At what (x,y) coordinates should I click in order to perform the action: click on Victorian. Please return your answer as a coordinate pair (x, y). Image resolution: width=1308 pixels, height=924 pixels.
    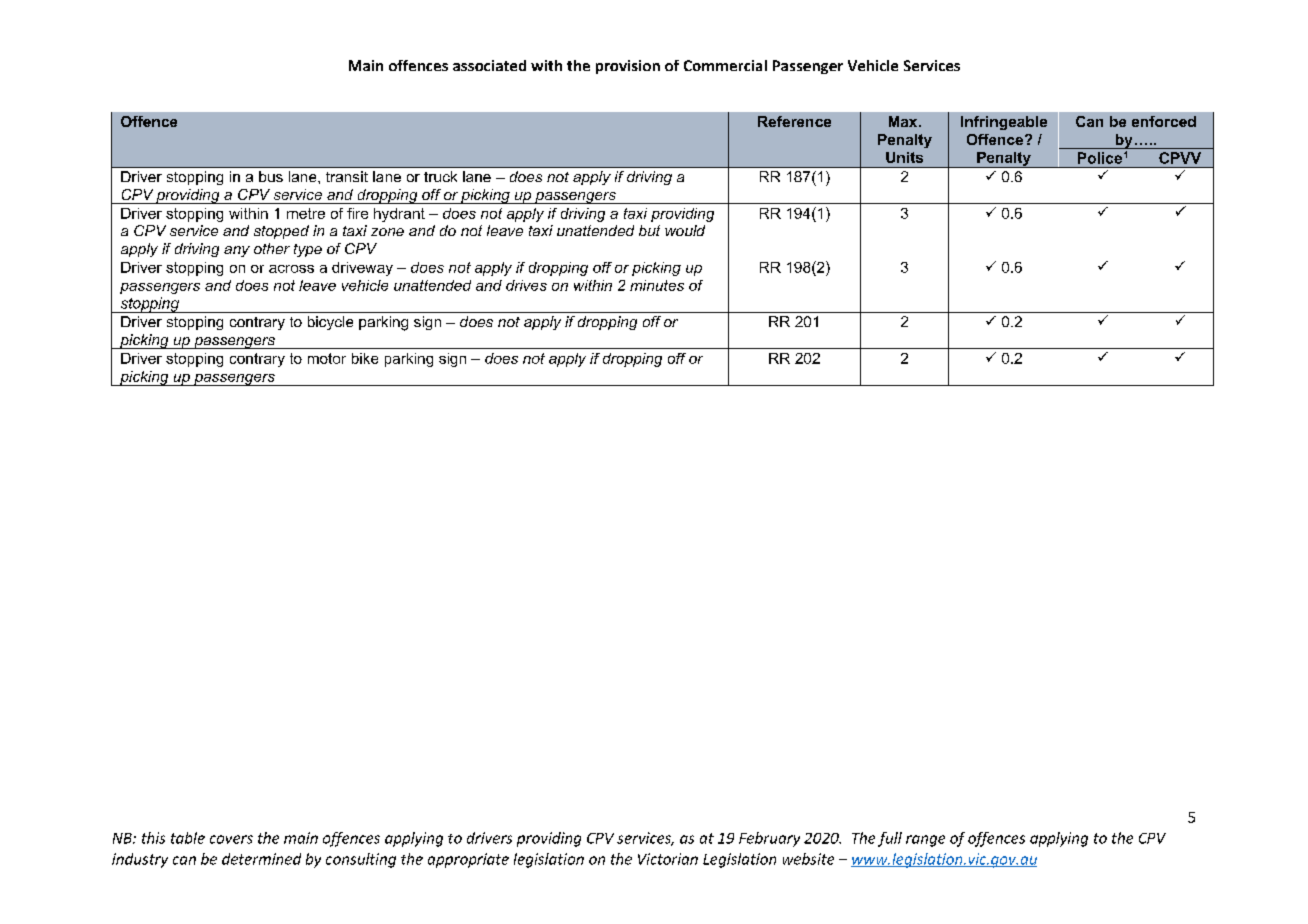
    Looking at the image, I should click on (668, 859).
